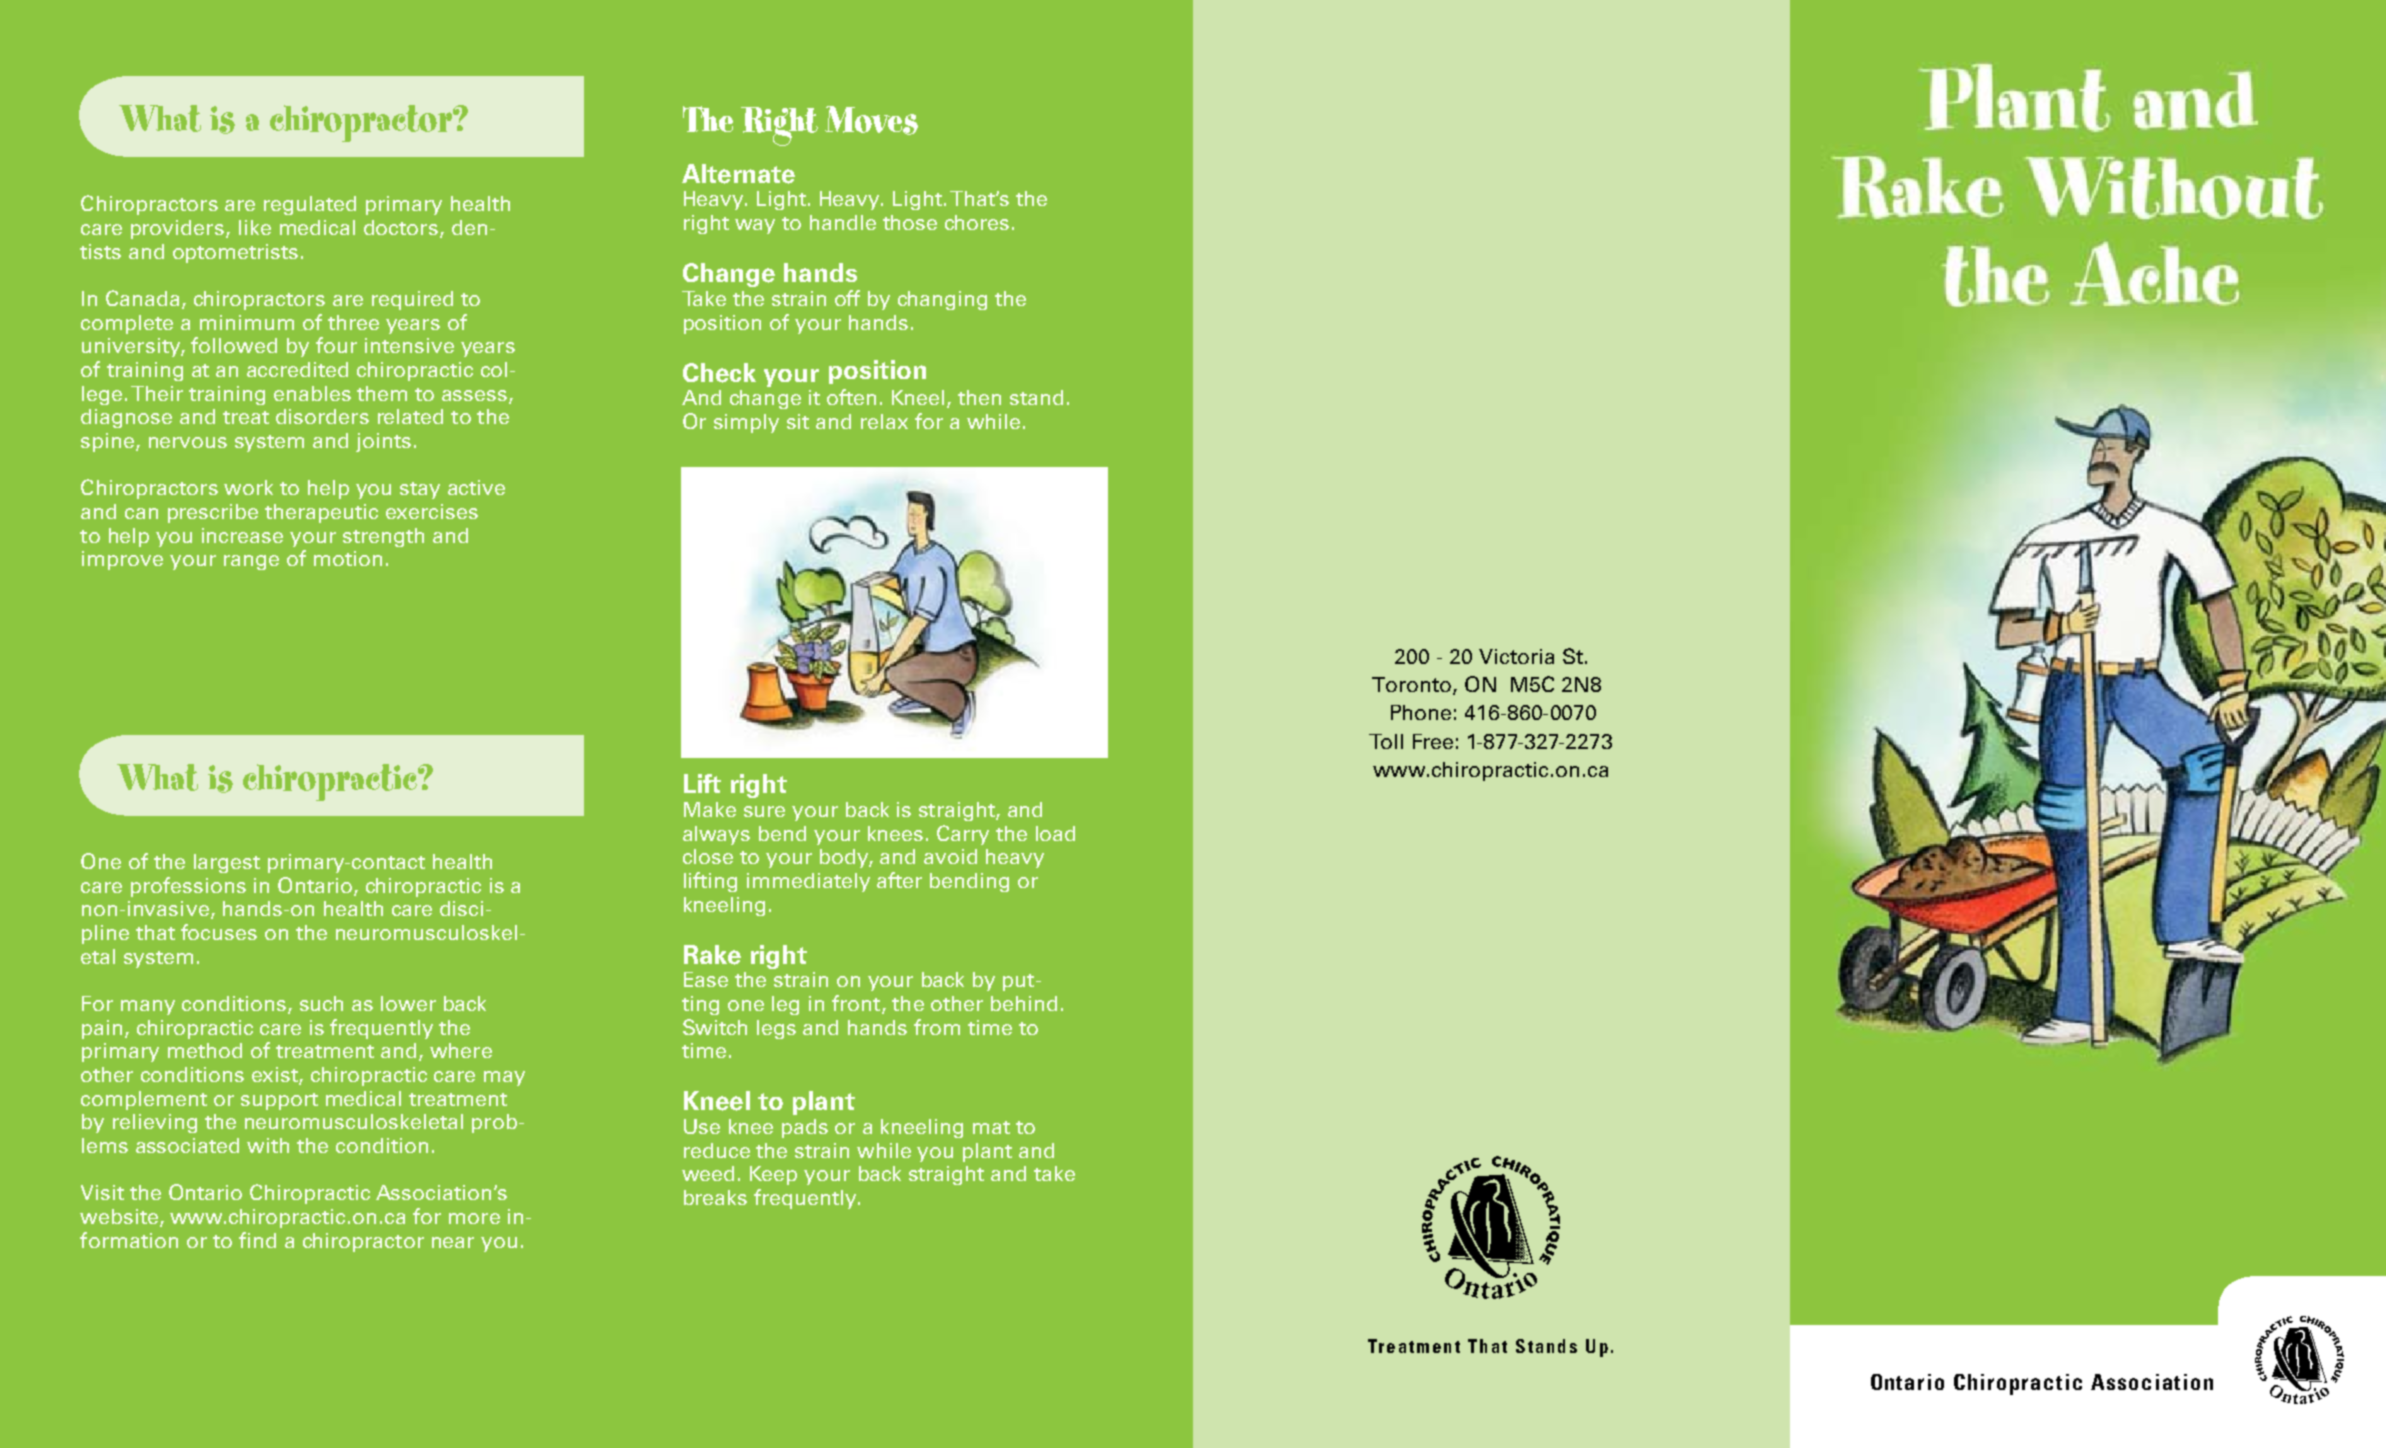 The image size is (2386, 1448). Describe the element at coordinates (310, 205) in the image. I see `regulated` at that location.
